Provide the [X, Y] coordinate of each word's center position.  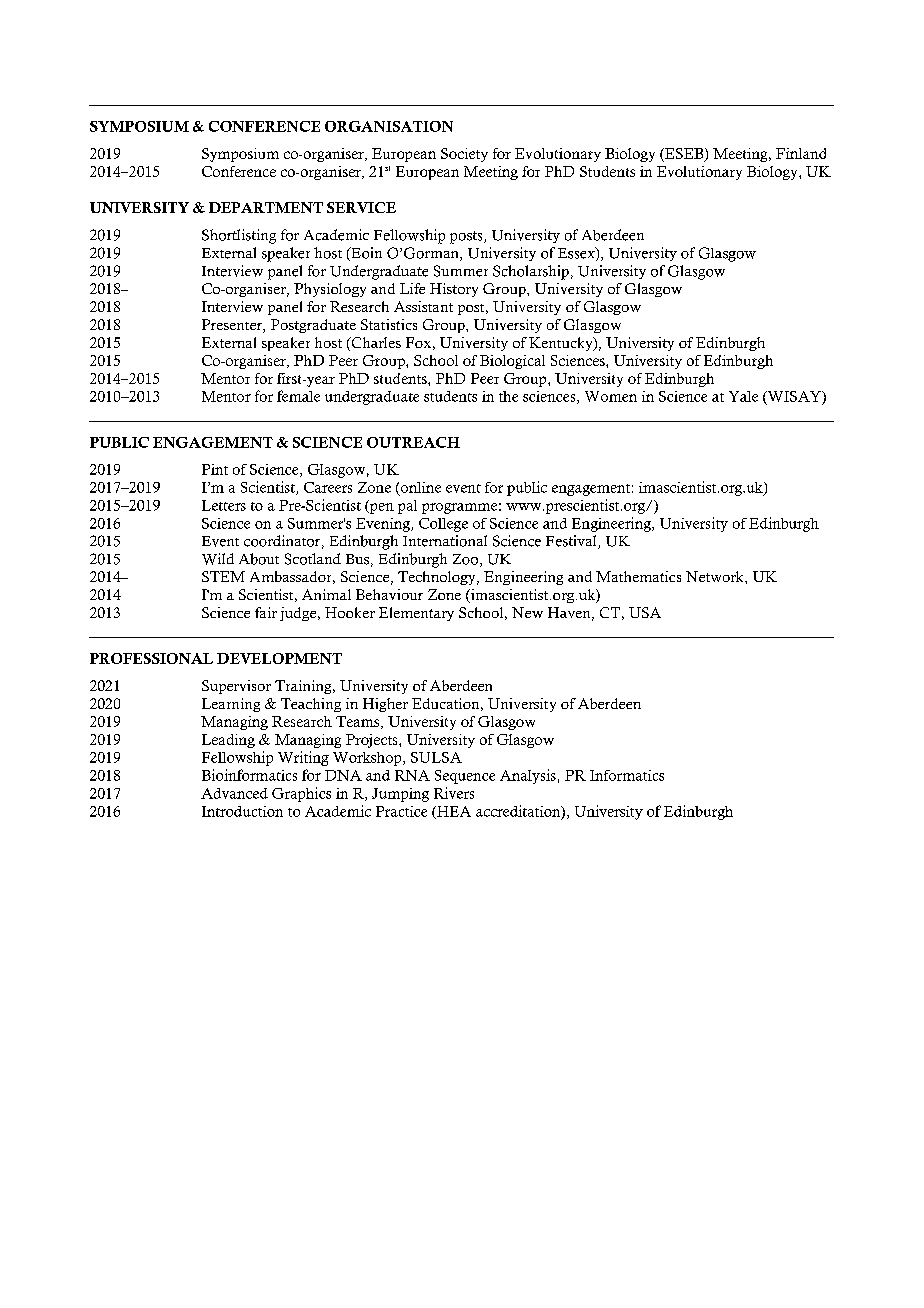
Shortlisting [239, 236]
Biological [512, 362]
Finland [801, 153]
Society [464, 155]
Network [716, 576]
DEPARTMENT [266, 207]
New [527, 612]
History [454, 290]
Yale [743, 396]
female [298, 396]
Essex [577, 254]
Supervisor [236, 687]
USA [645, 612]
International [445, 541]
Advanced [234, 793]
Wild [218, 559]
